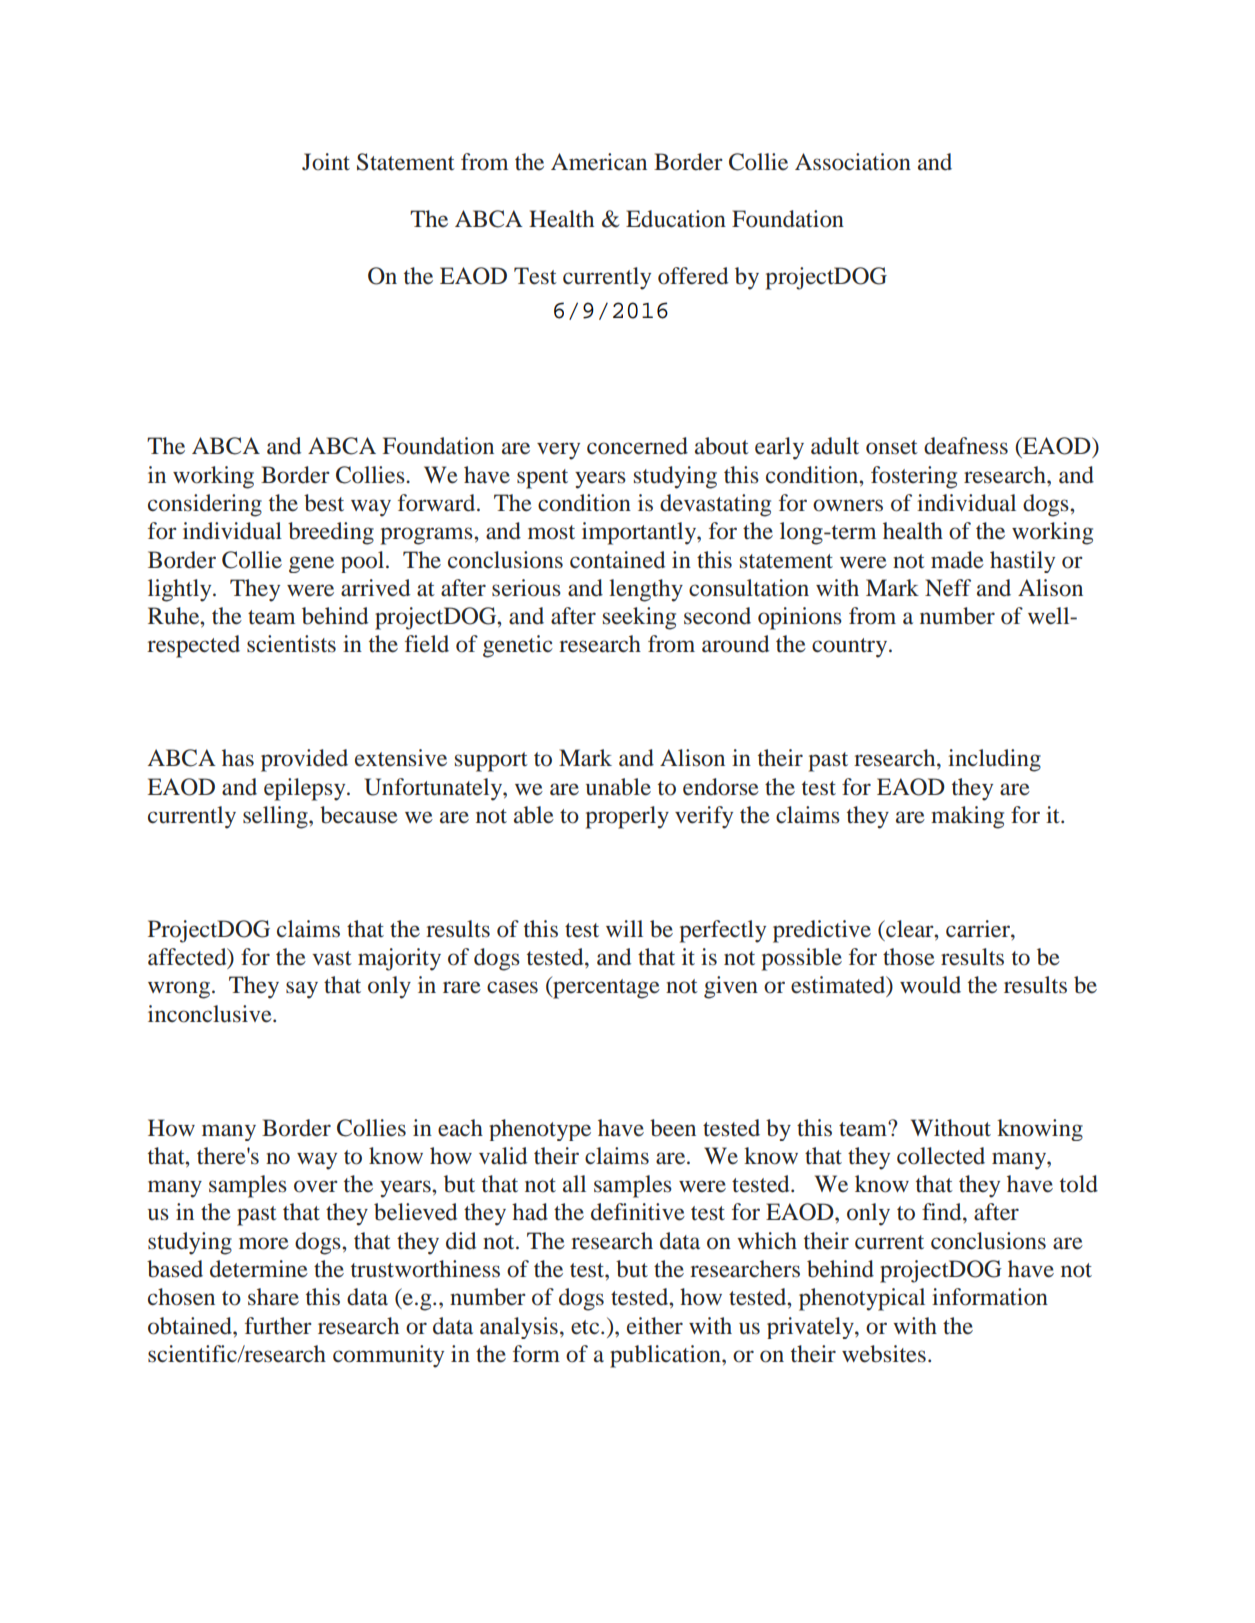  I want to click on Association, so click(853, 162).
